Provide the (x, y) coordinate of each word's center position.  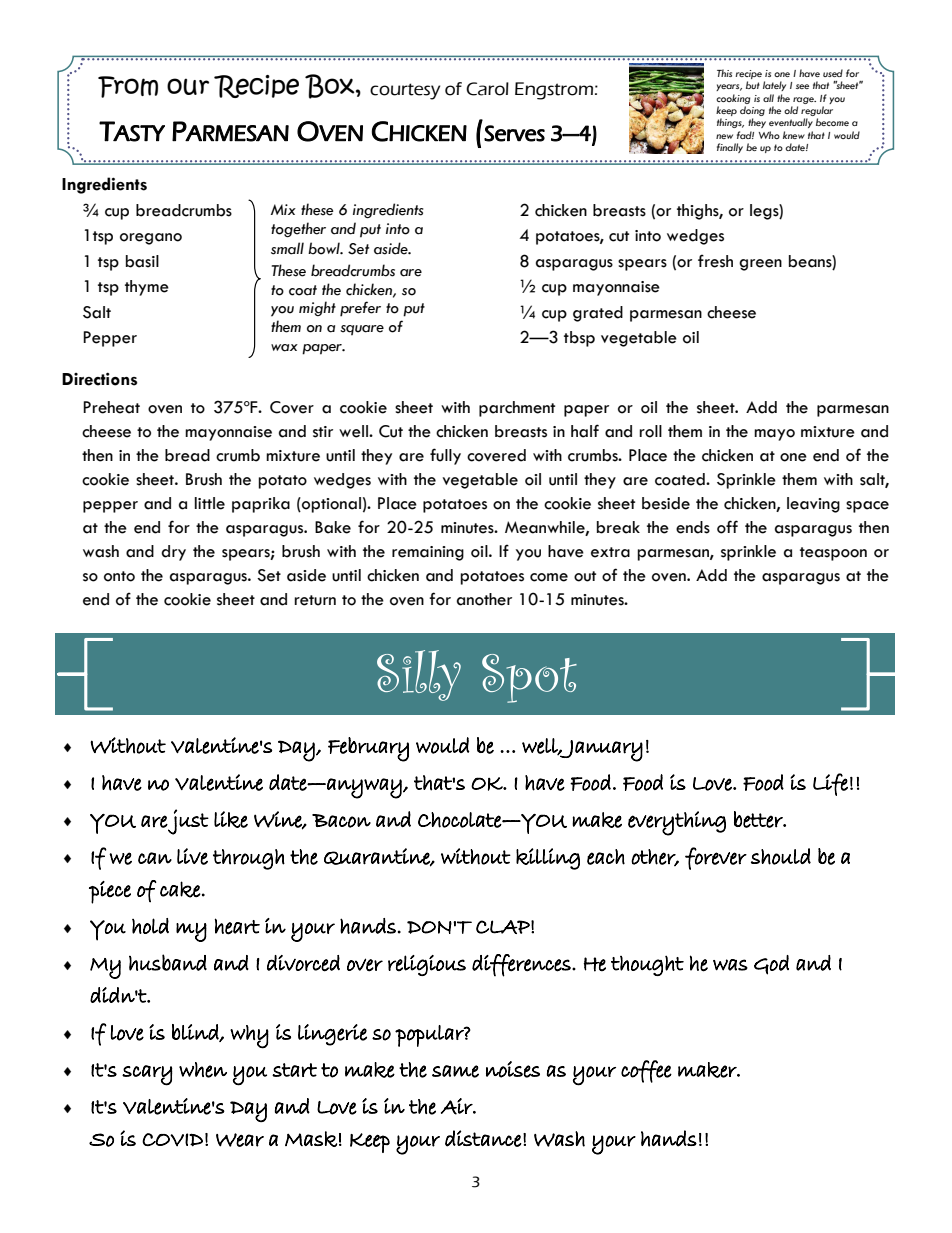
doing (752, 112)
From (128, 87)
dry (173, 553)
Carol (487, 89)
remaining (428, 553)
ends (693, 527)
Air (458, 1106)
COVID (172, 1140)
